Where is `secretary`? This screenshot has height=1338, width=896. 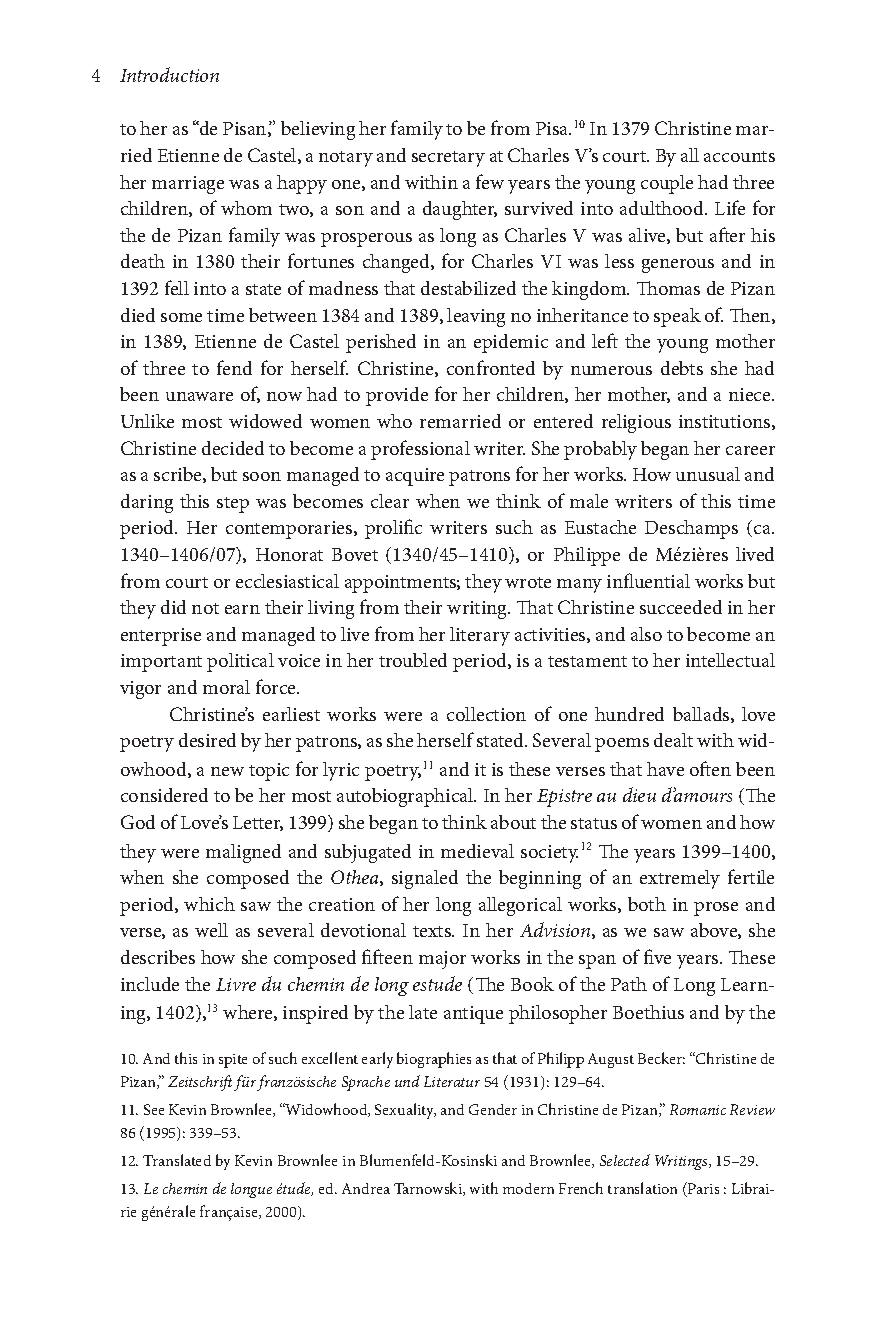
secretary is located at coordinates (448, 159).
